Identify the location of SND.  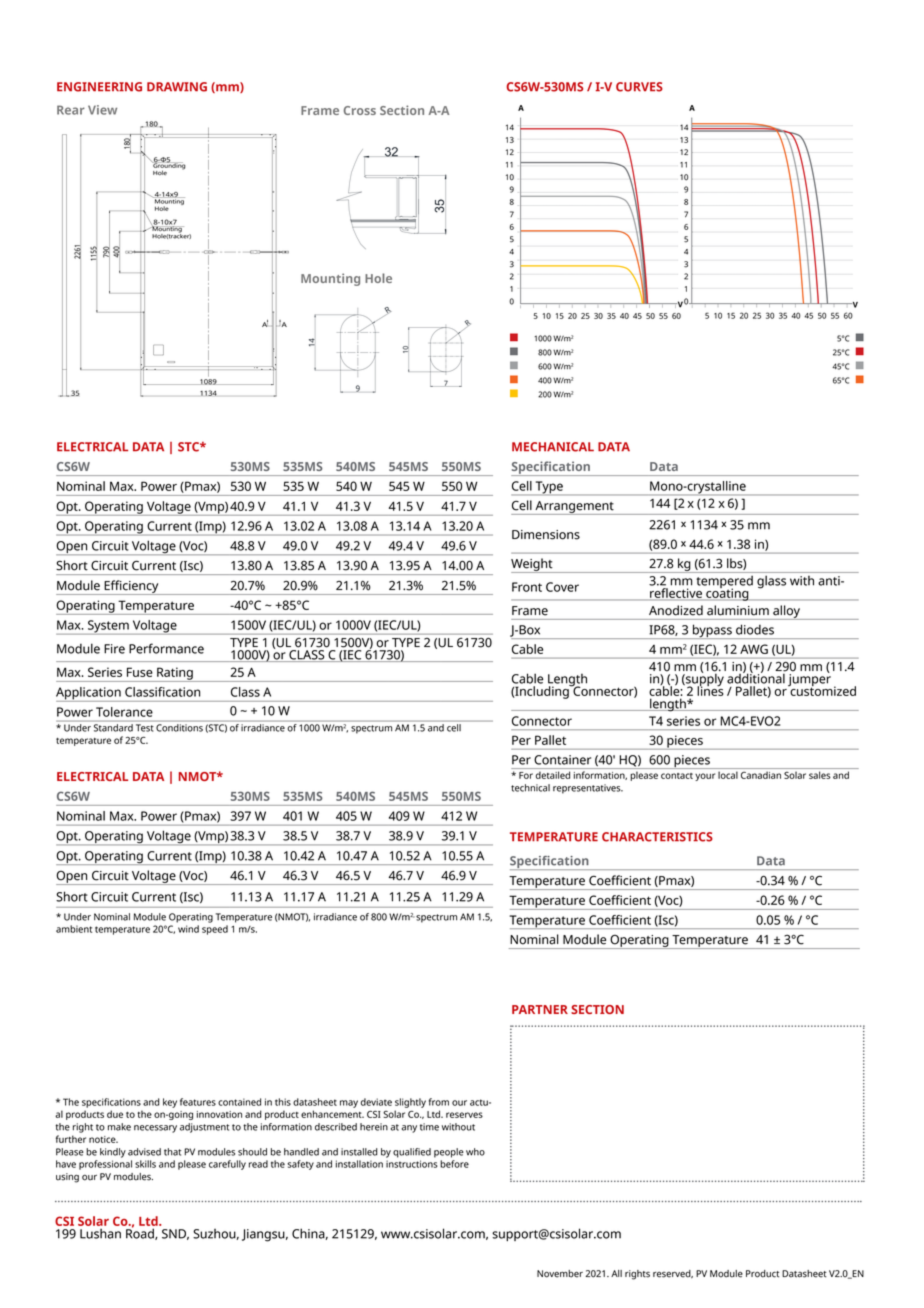
(175, 1234).
